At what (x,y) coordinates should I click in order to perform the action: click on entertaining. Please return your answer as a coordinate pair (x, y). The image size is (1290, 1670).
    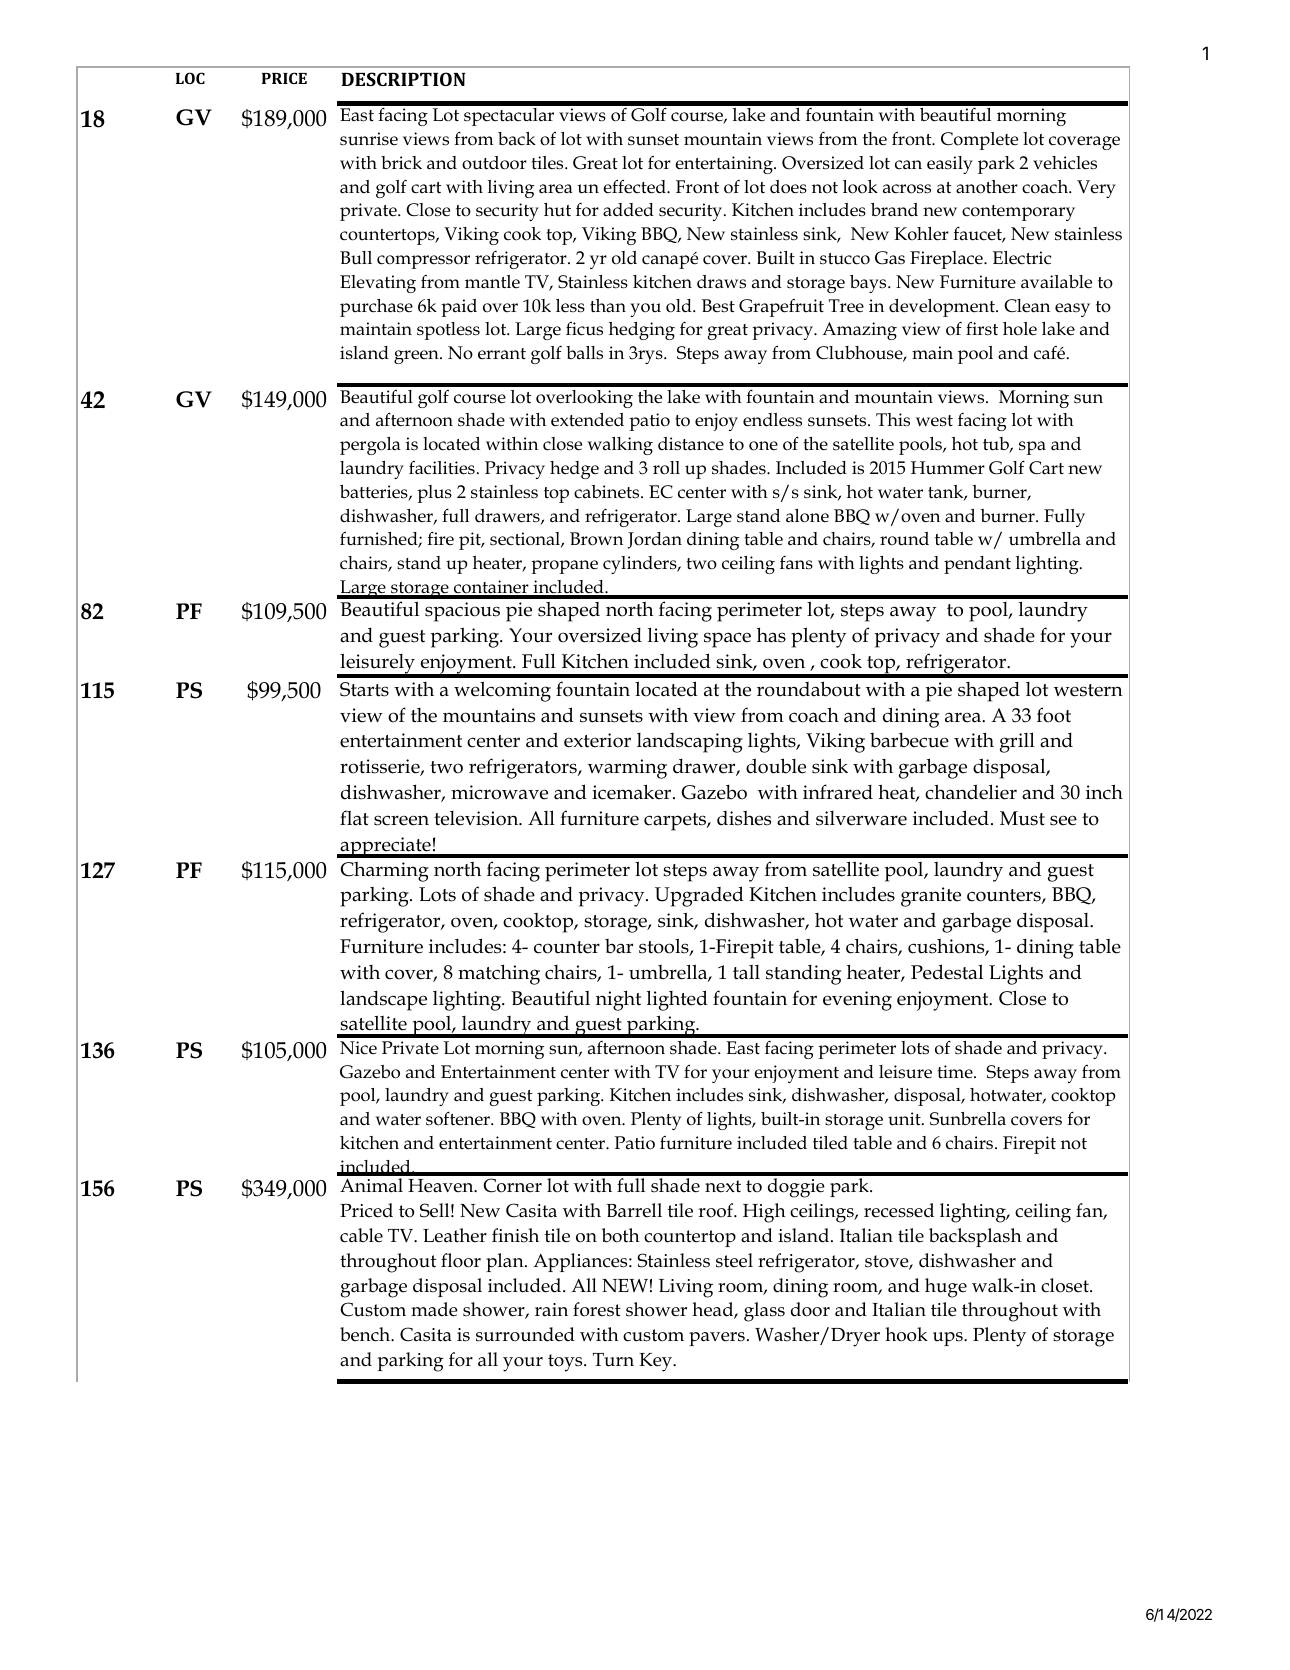
    Looking at the image, I should click on (725, 165).
